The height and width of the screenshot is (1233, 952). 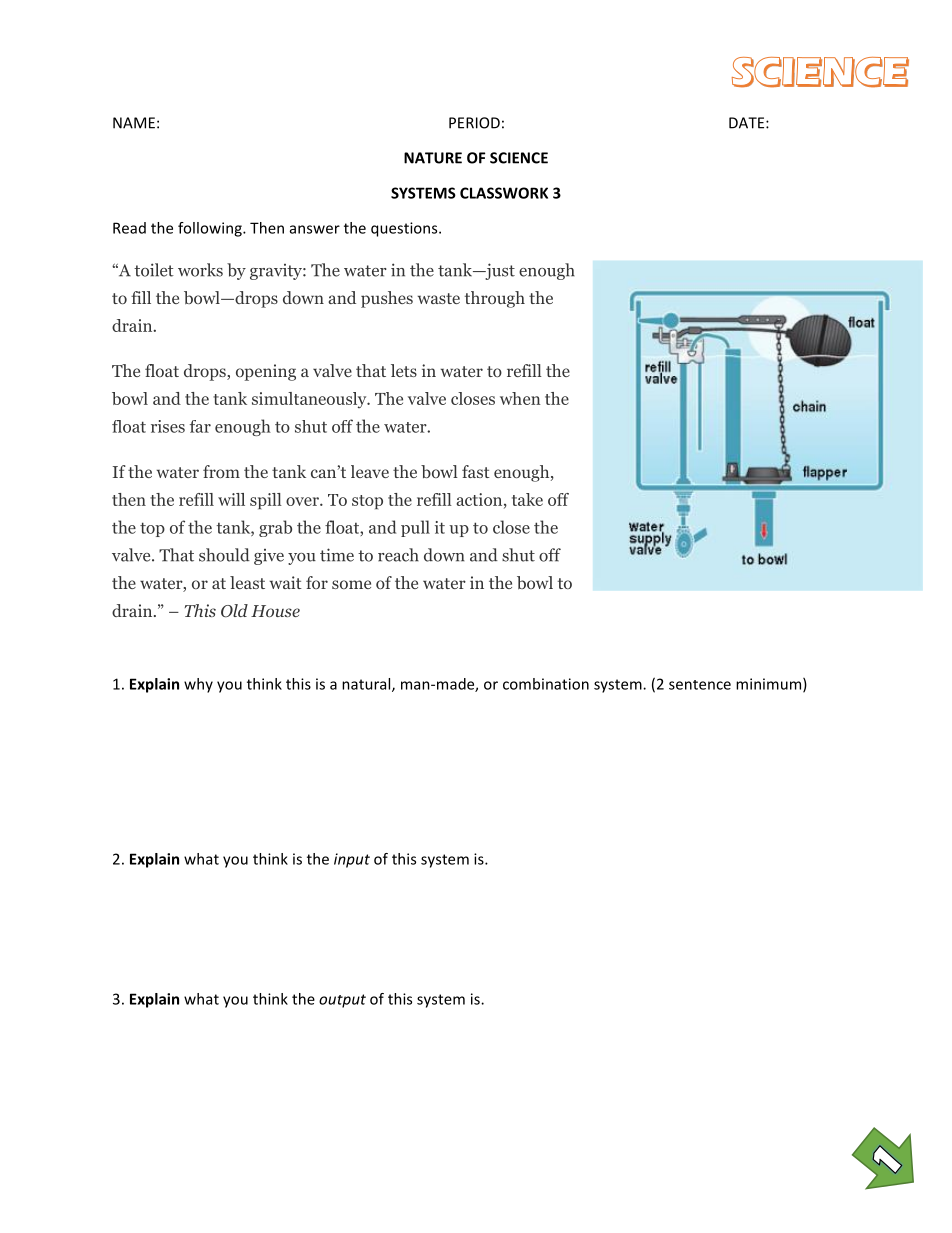 I want to click on natural, so click(x=367, y=685).
